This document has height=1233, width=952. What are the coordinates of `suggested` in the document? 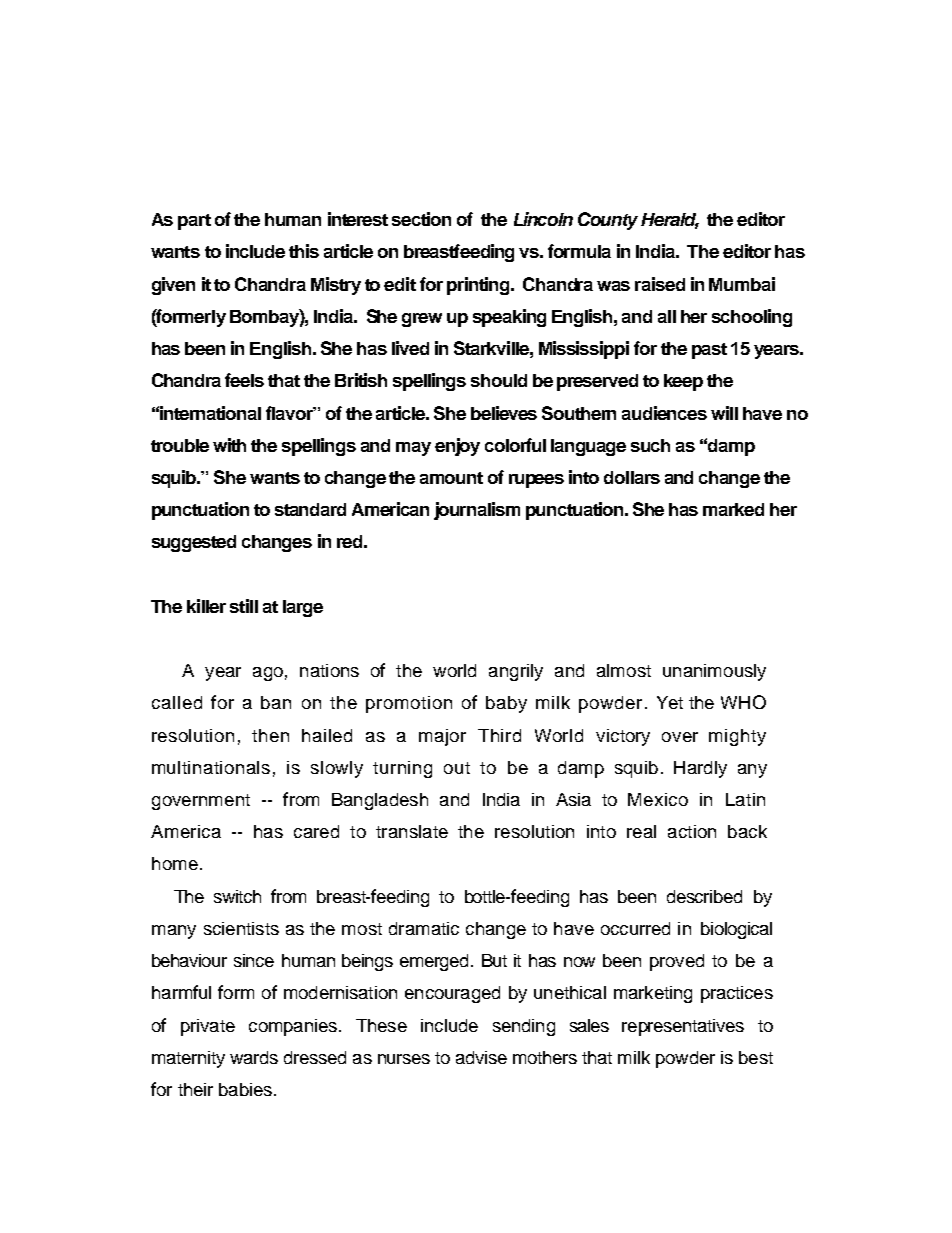 It's located at (194, 543).
